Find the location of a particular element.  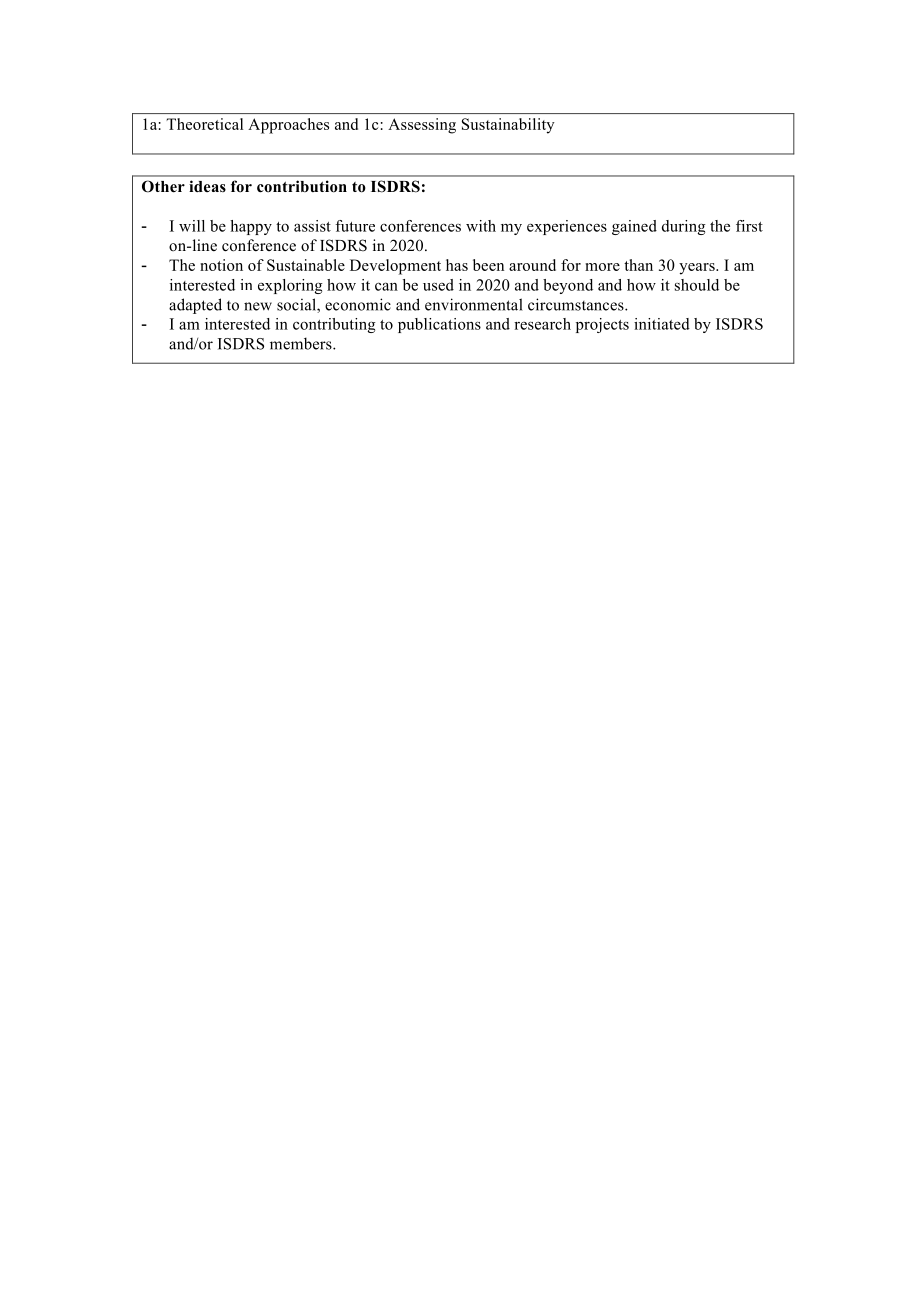

during is located at coordinates (684, 227).
